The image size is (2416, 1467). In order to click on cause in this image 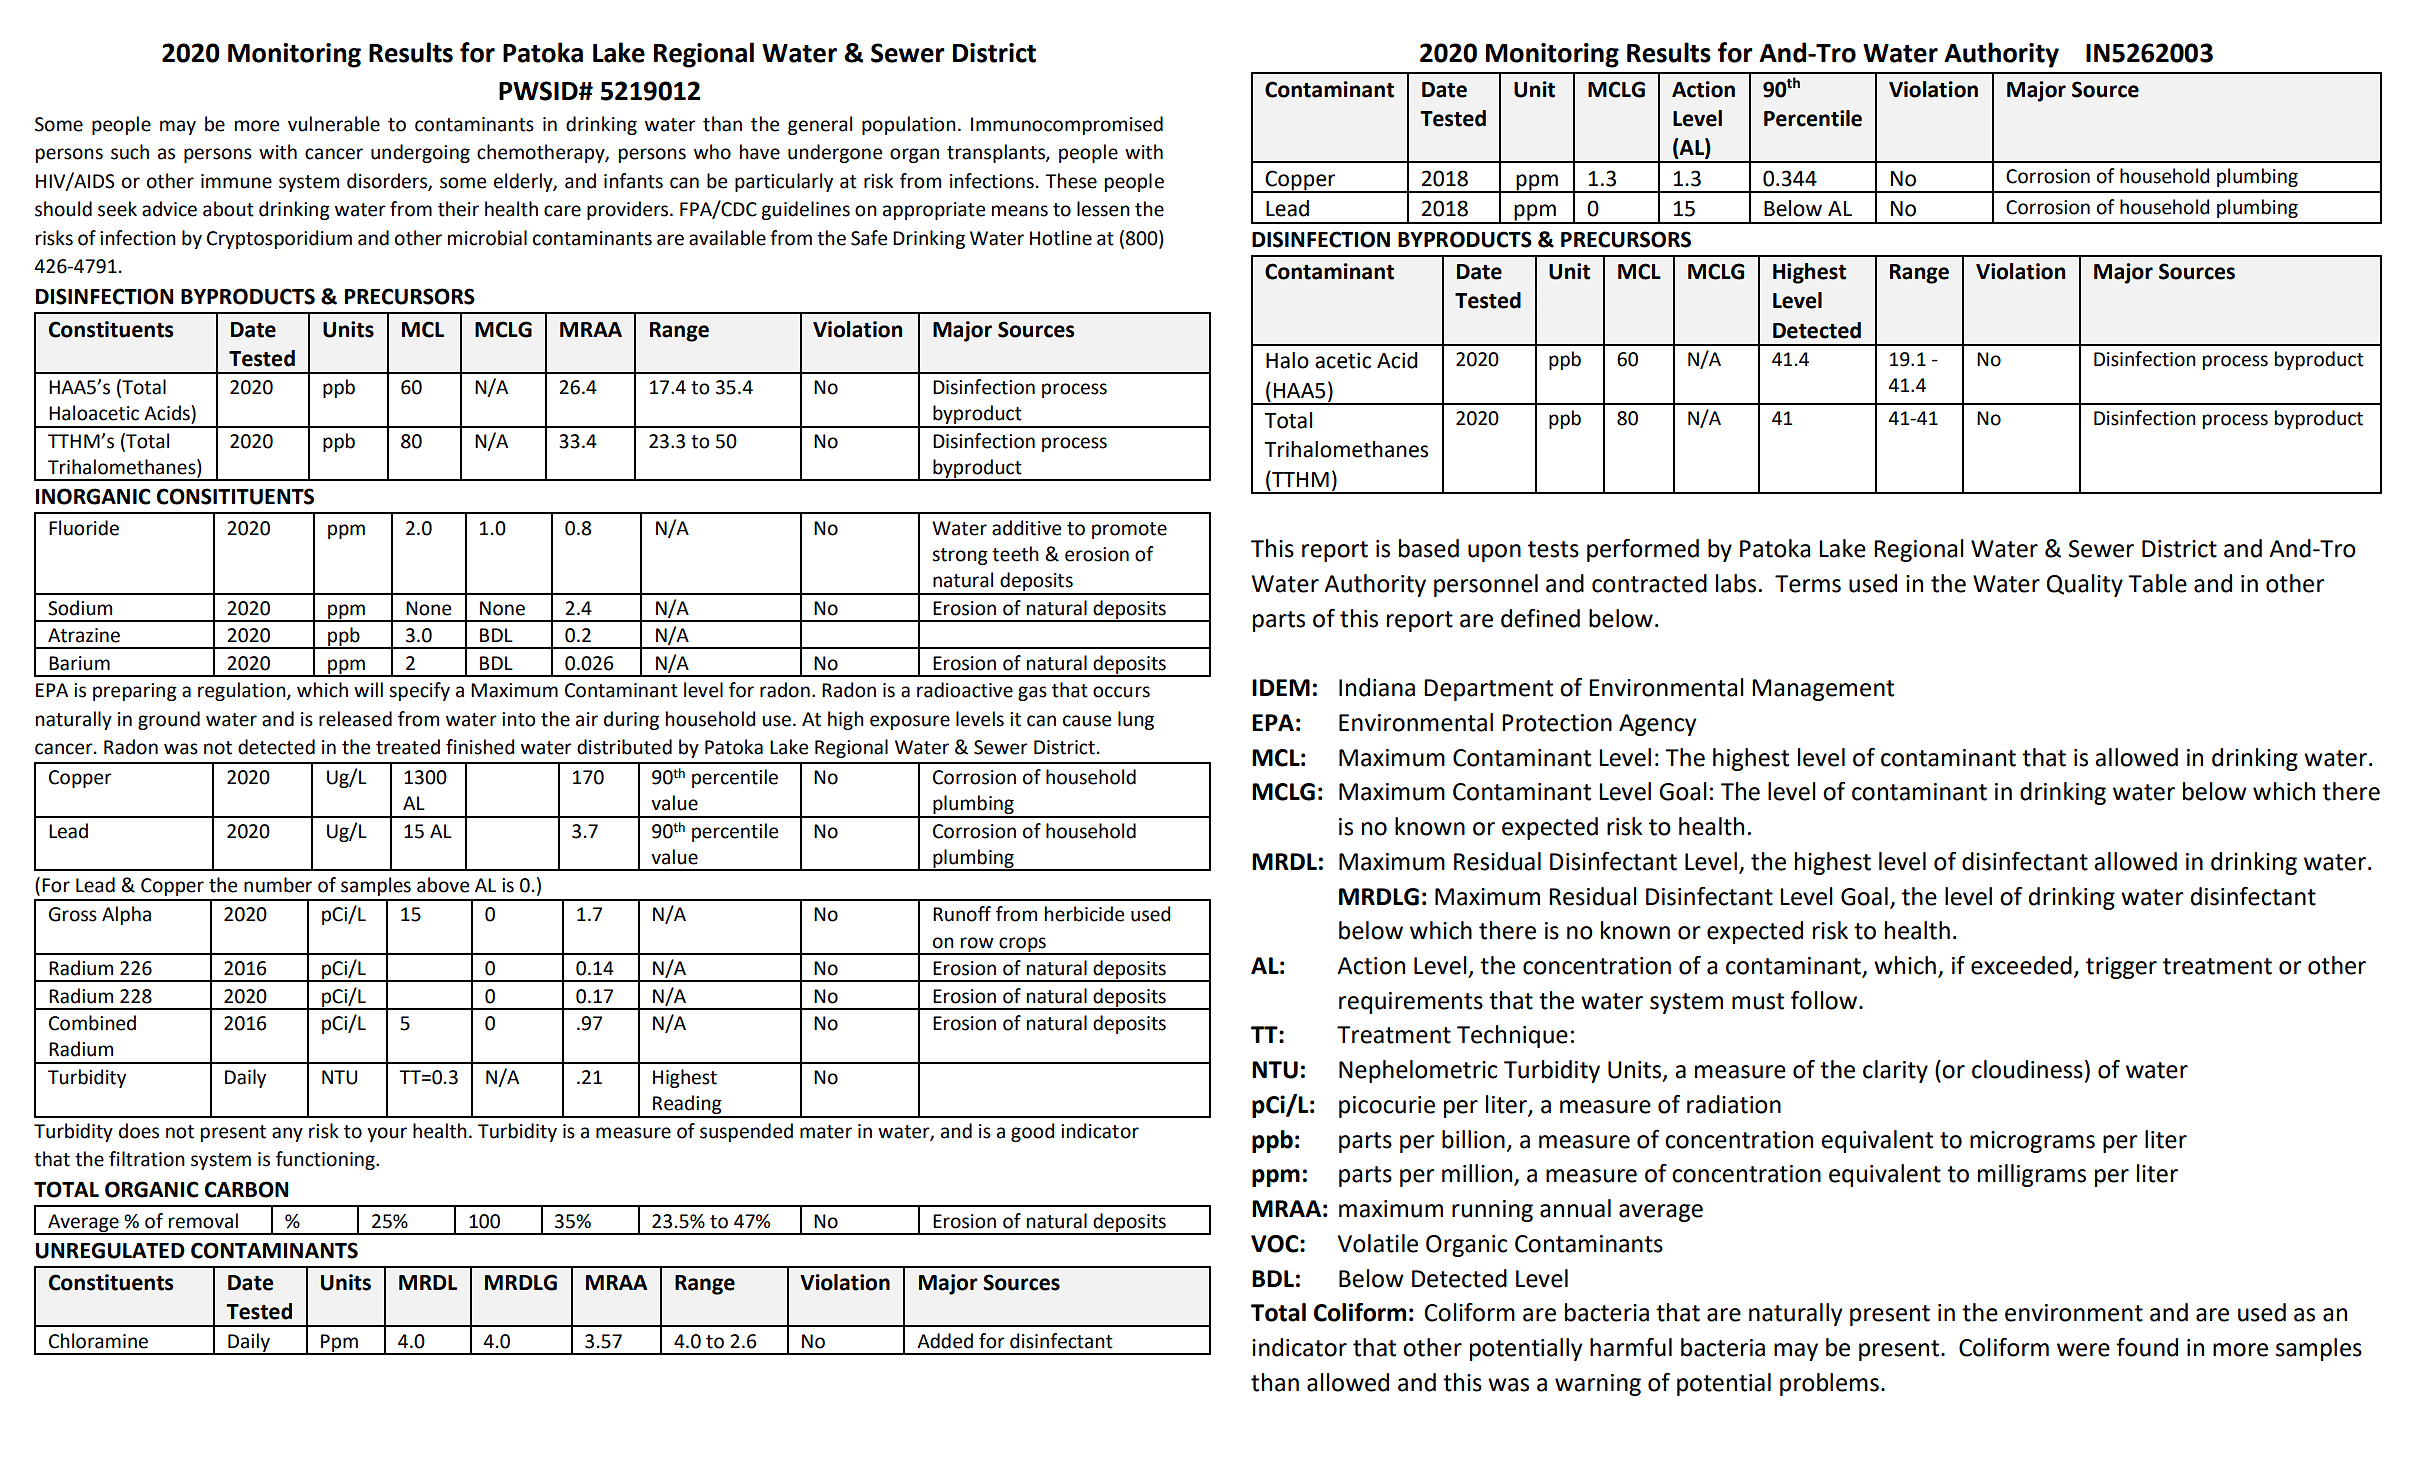, I will do `click(1087, 721)`.
